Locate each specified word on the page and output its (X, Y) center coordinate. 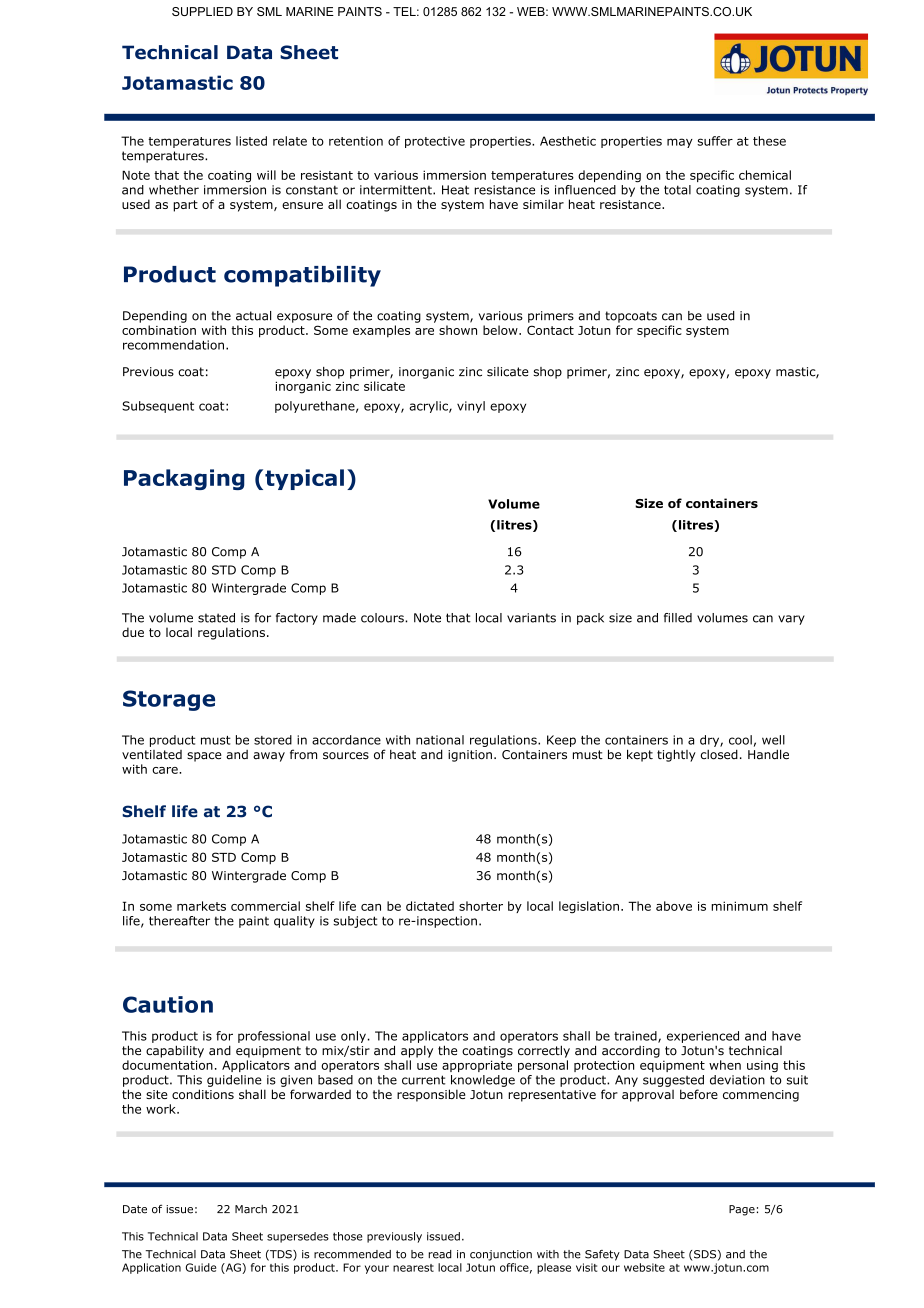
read (440, 1254)
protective (435, 142)
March (251, 1209)
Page (742, 1210)
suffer (715, 141)
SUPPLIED (202, 11)
